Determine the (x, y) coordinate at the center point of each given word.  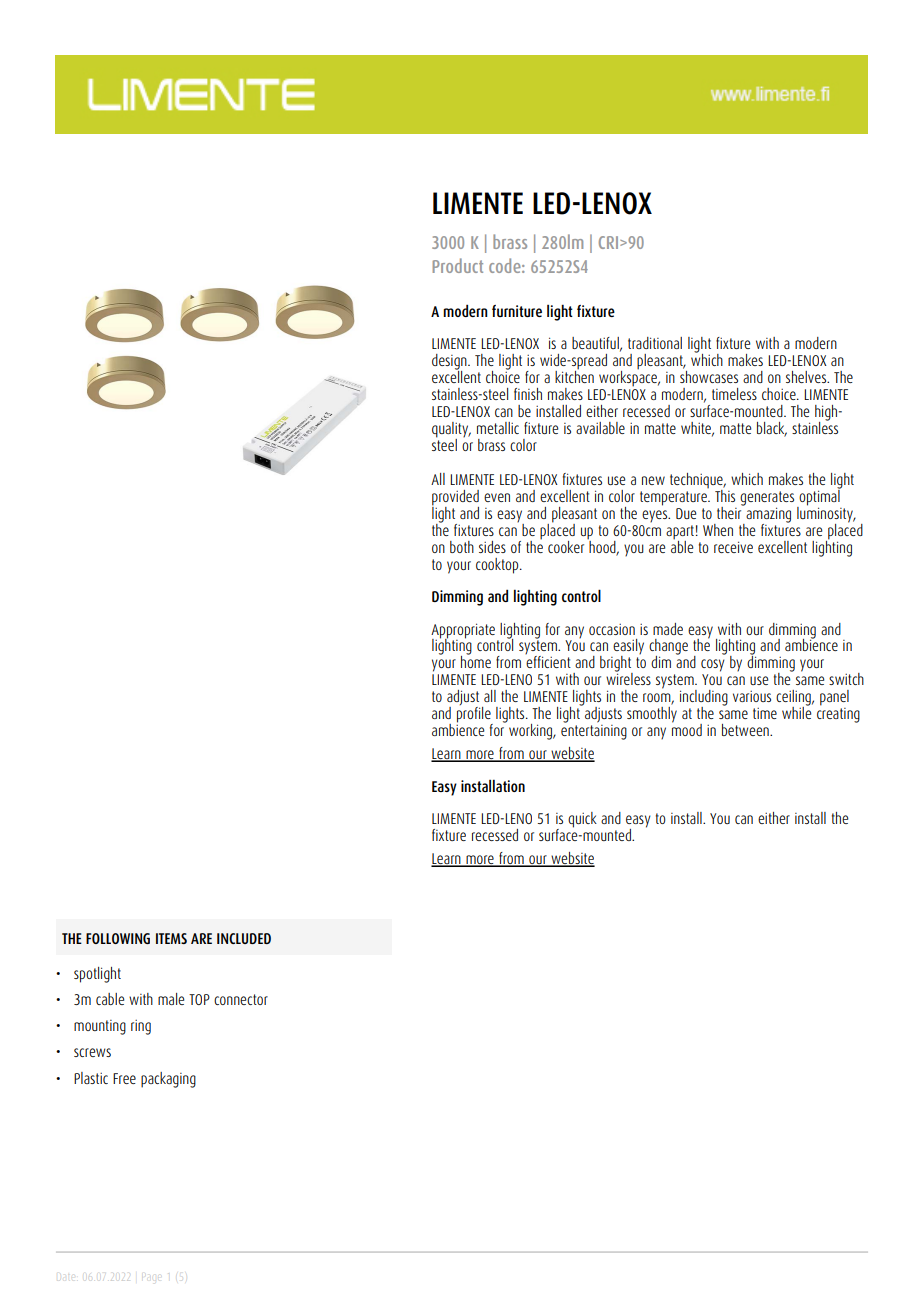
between (746, 730)
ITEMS (171, 938)
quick (582, 820)
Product (457, 265)
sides (492, 547)
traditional (655, 343)
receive (733, 547)
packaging (168, 1080)
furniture (517, 311)
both (462, 547)
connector (241, 999)
